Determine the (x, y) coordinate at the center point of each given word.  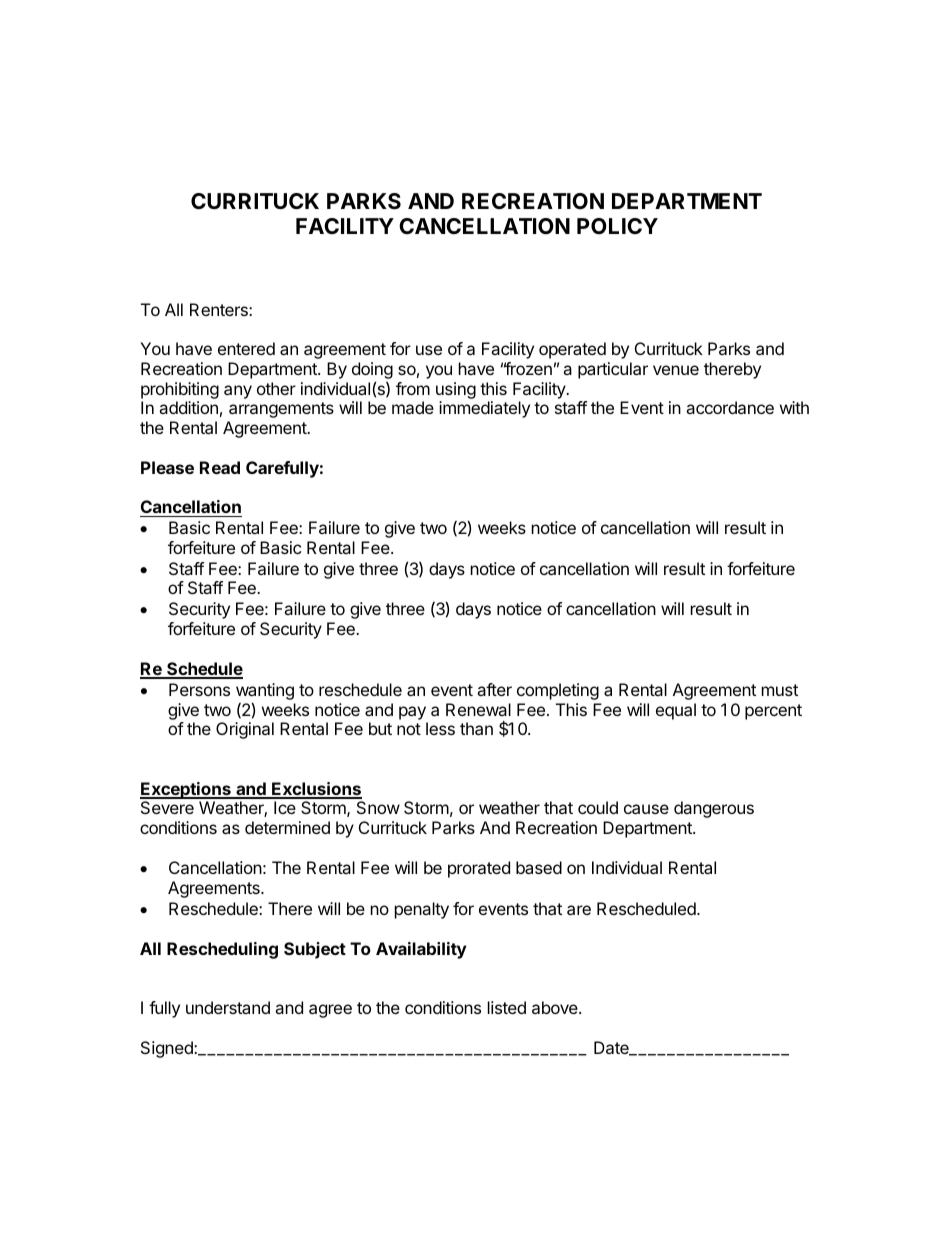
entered (246, 348)
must (780, 690)
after (494, 689)
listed (507, 1007)
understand (228, 1007)
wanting (265, 693)
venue (676, 370)
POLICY (617, 226)
